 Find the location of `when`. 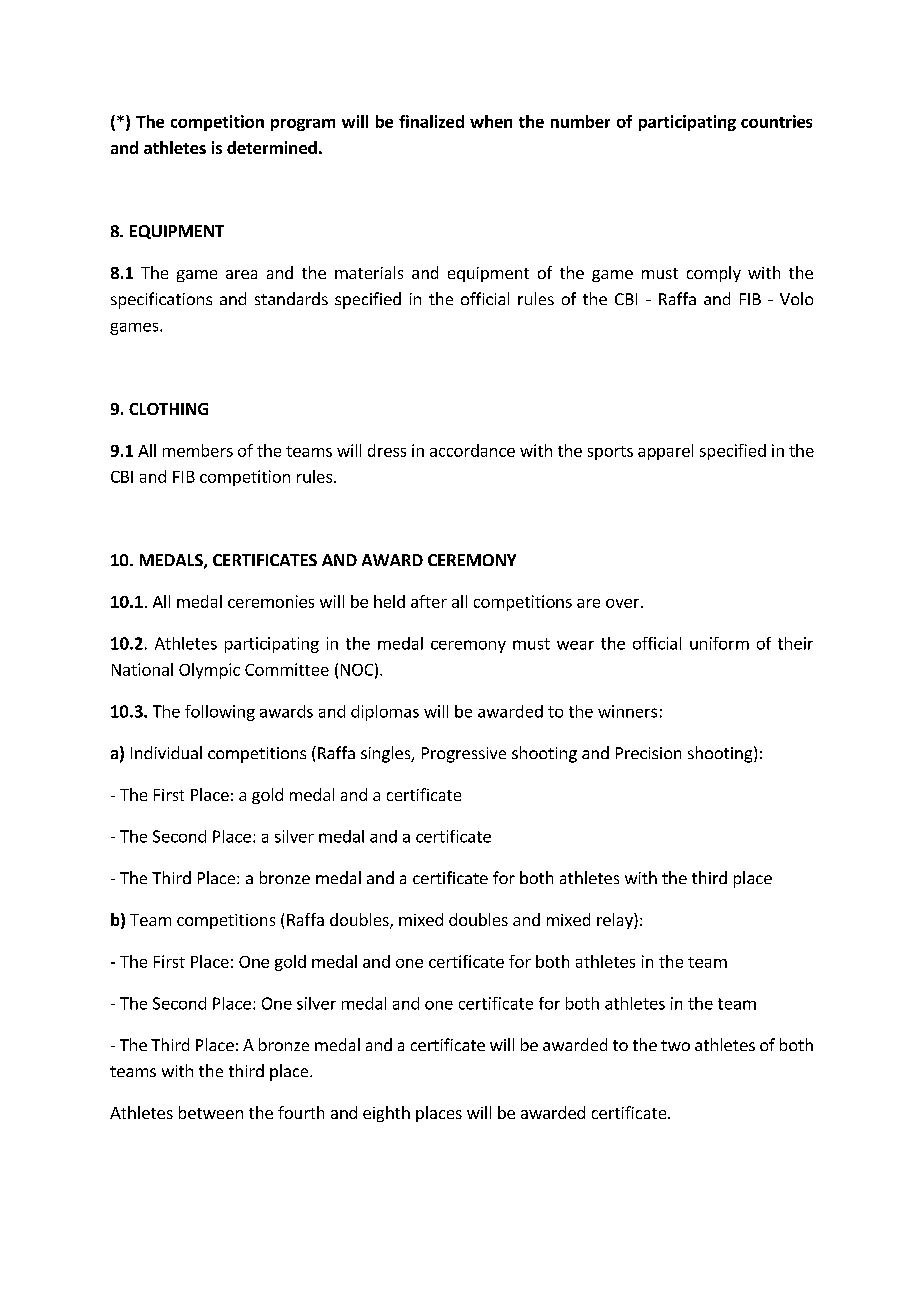

when is located at coordinates (491, 121).
